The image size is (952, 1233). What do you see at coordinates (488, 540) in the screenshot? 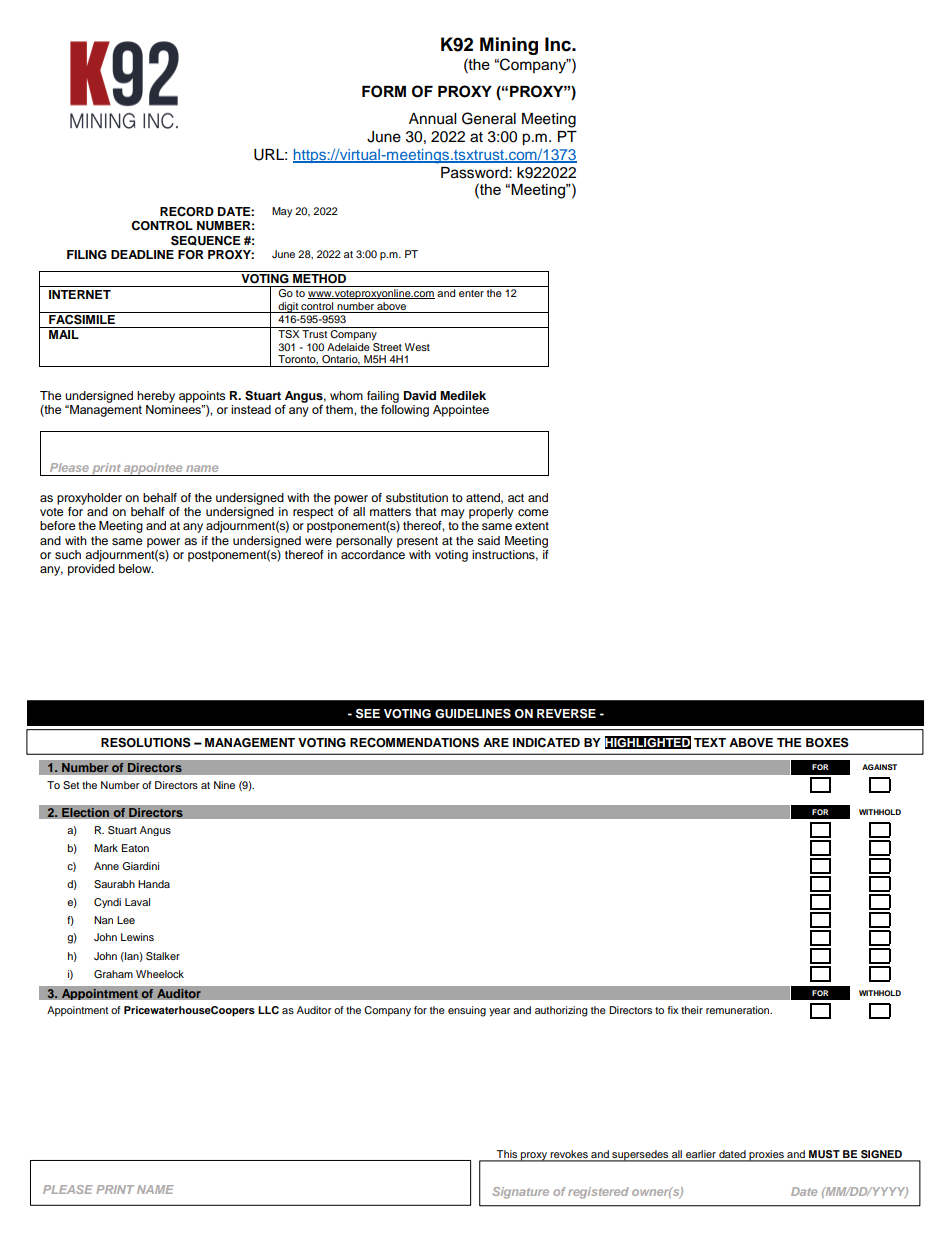
I see `said` at bounding box center [488, 540].
